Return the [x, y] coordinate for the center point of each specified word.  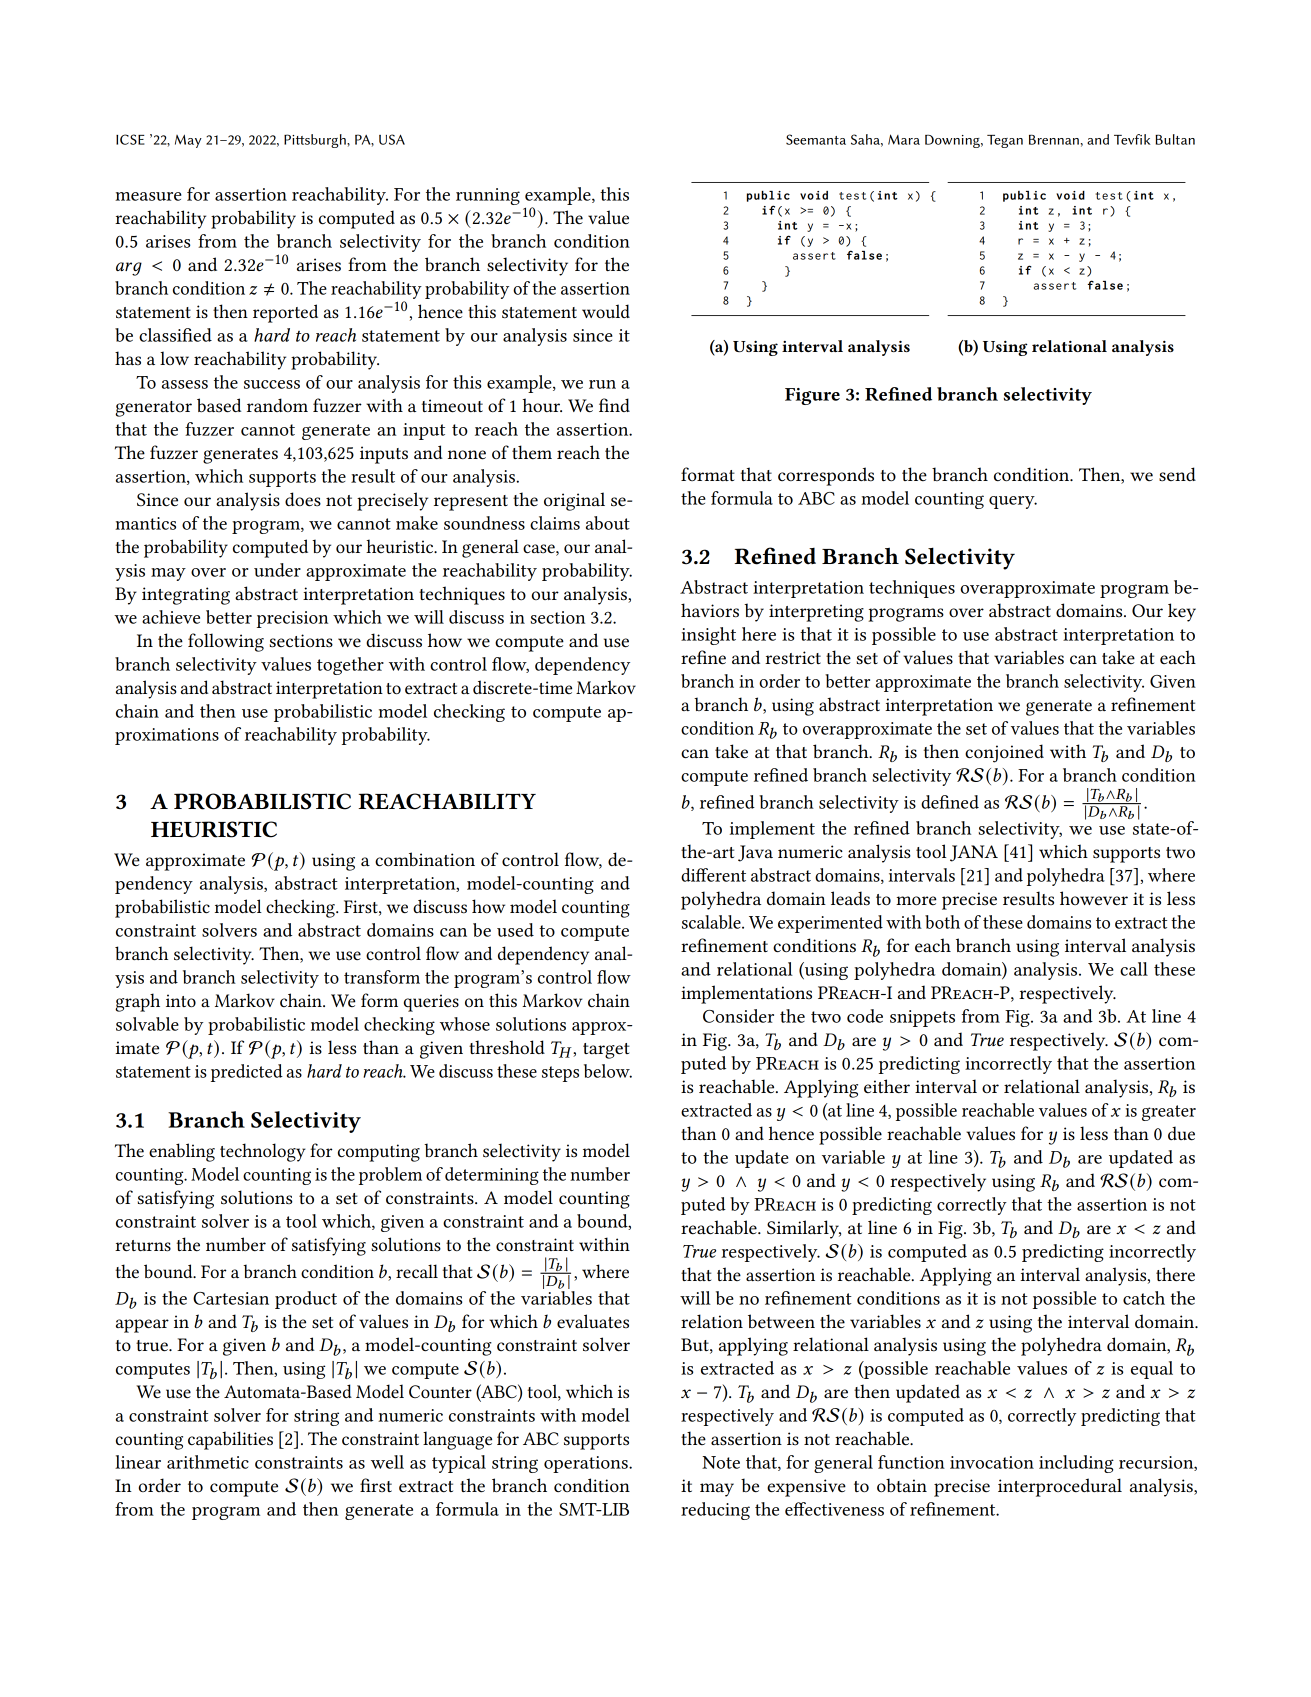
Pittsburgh [316, 141]
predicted [247, 1073]
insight [708, 636]
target [606, 1051]
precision [292, 619]
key [1182, 612]
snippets [922, 1018]
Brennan [1054, 140]
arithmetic [208, 1462]
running [488, 196]
